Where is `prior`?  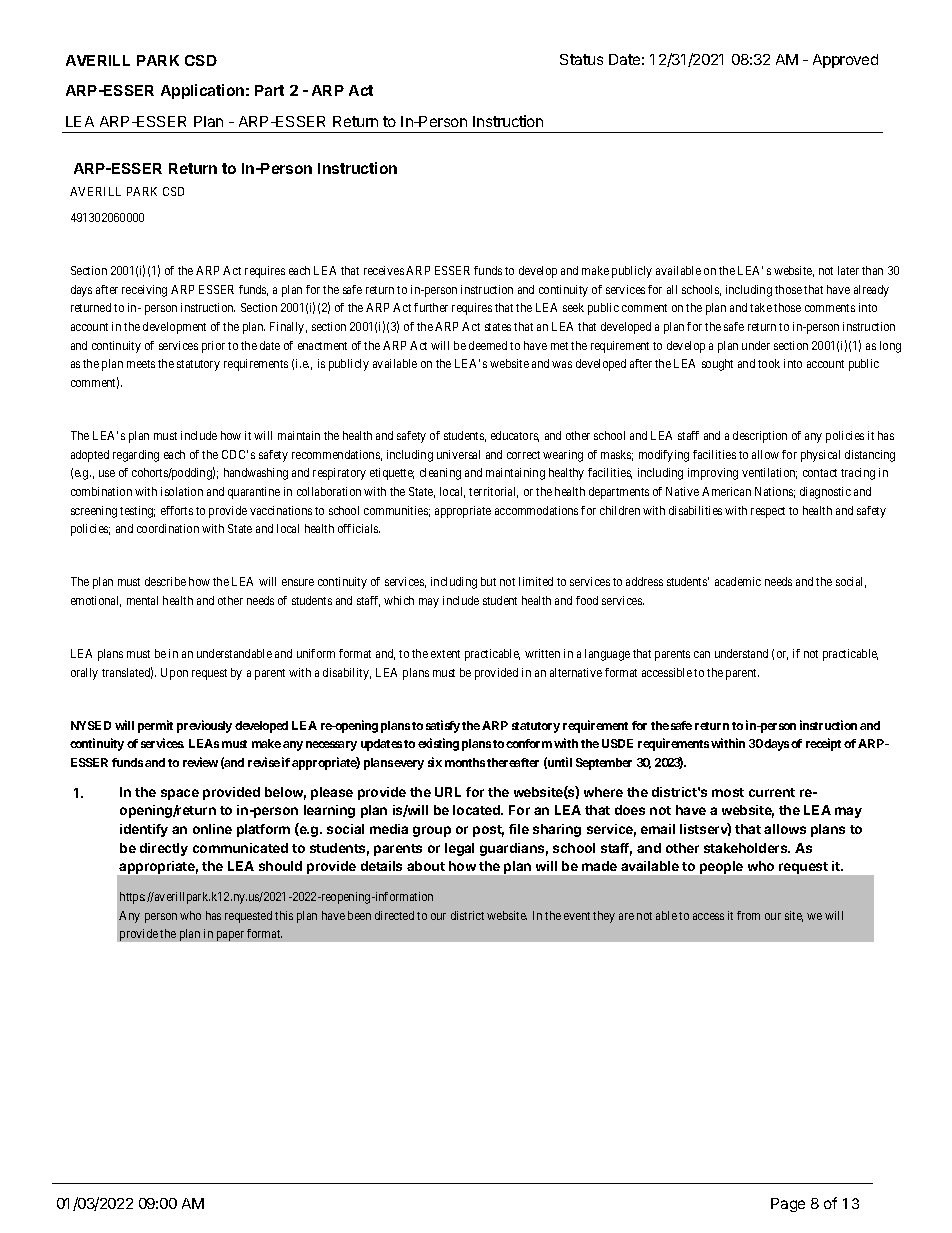
prior is located at coordinates (213, 347).
